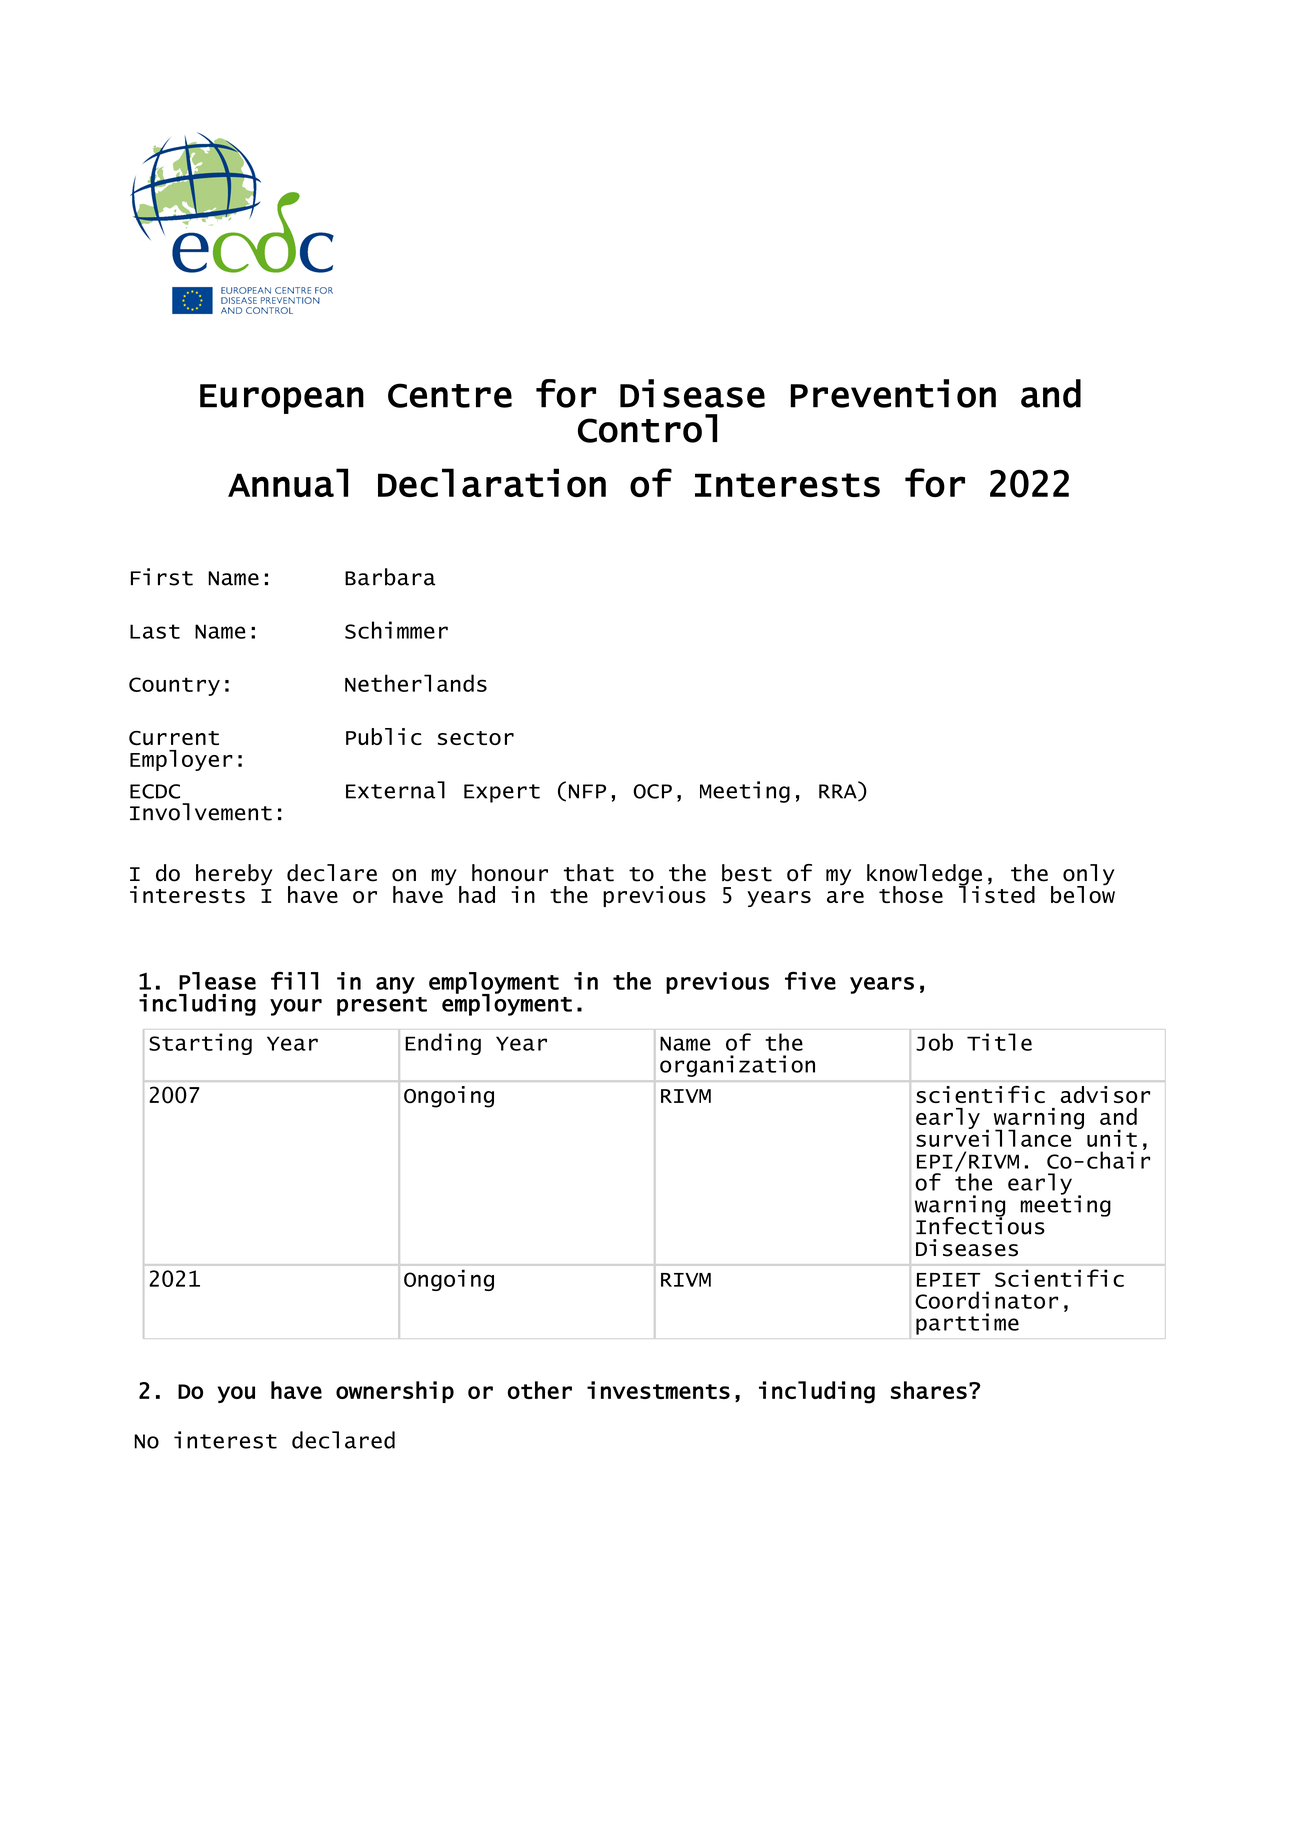 The height and width of the image is (1840, 1301). What do you see at coordinates (997, 893) in the image?
I see `listed` at bounding box center [997, 893].
